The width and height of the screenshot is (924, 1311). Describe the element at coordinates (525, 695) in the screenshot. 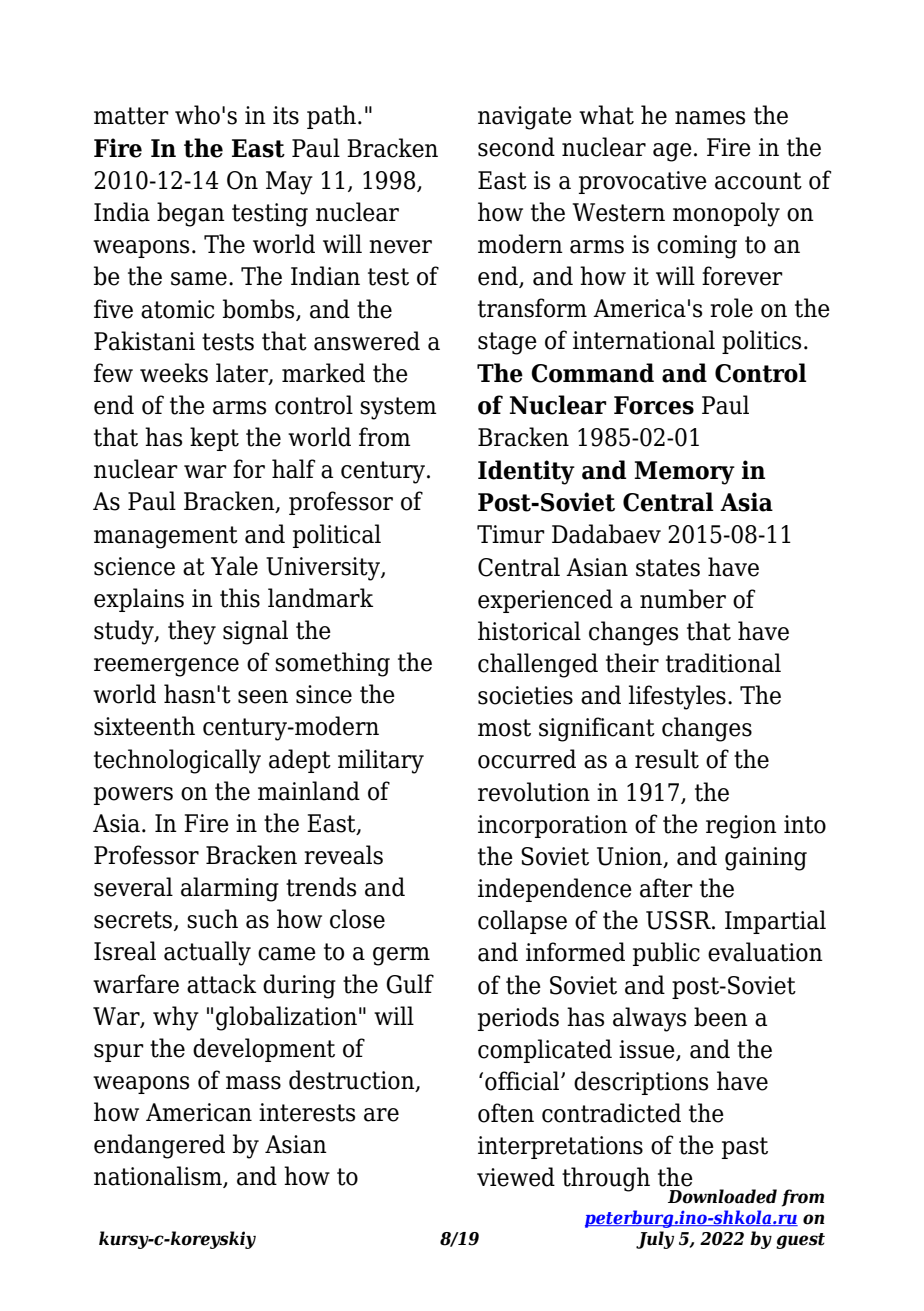

I see `societies` at that location.
